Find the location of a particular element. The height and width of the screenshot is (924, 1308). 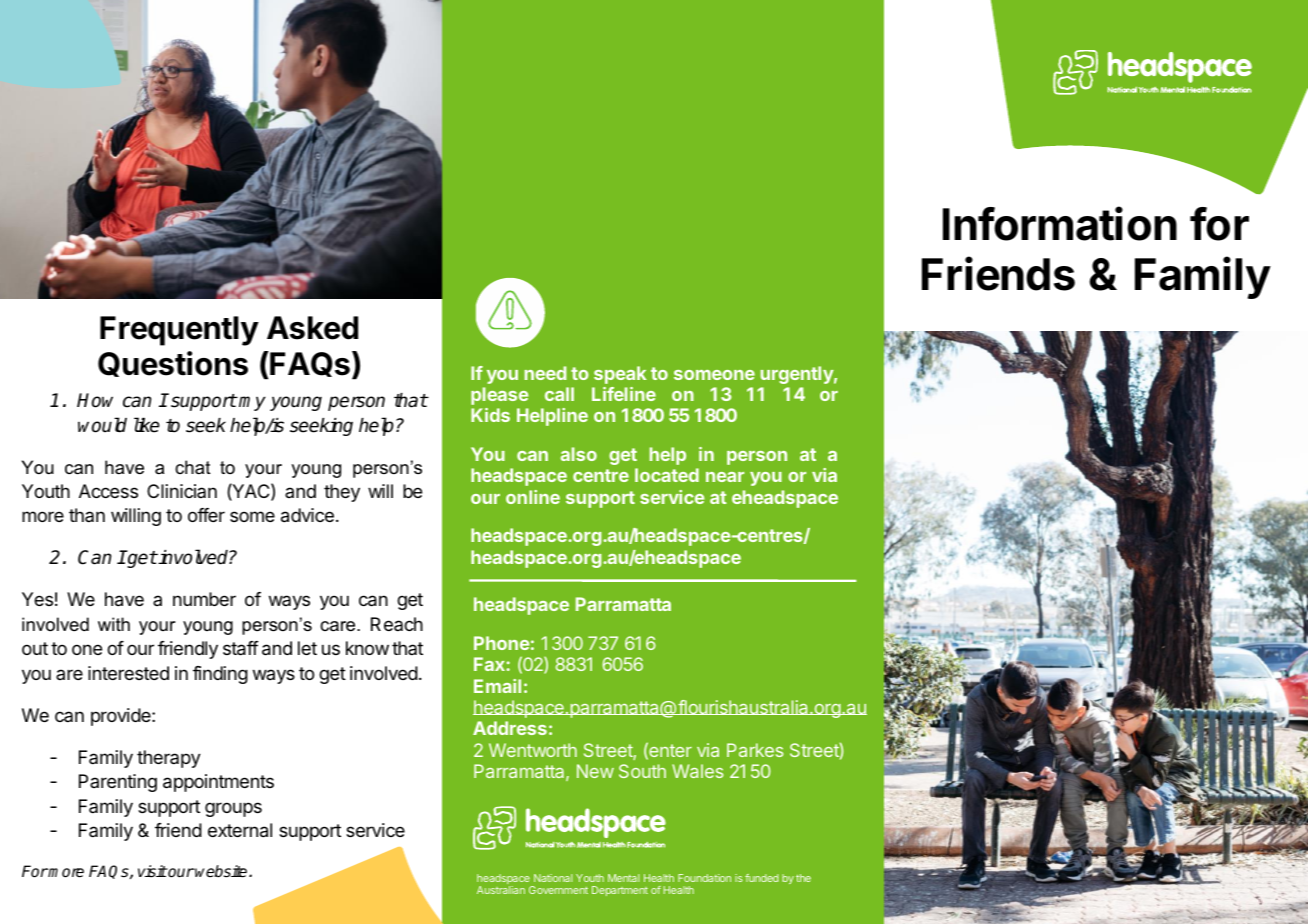

Frequently is located at coordinates (179, 331).
